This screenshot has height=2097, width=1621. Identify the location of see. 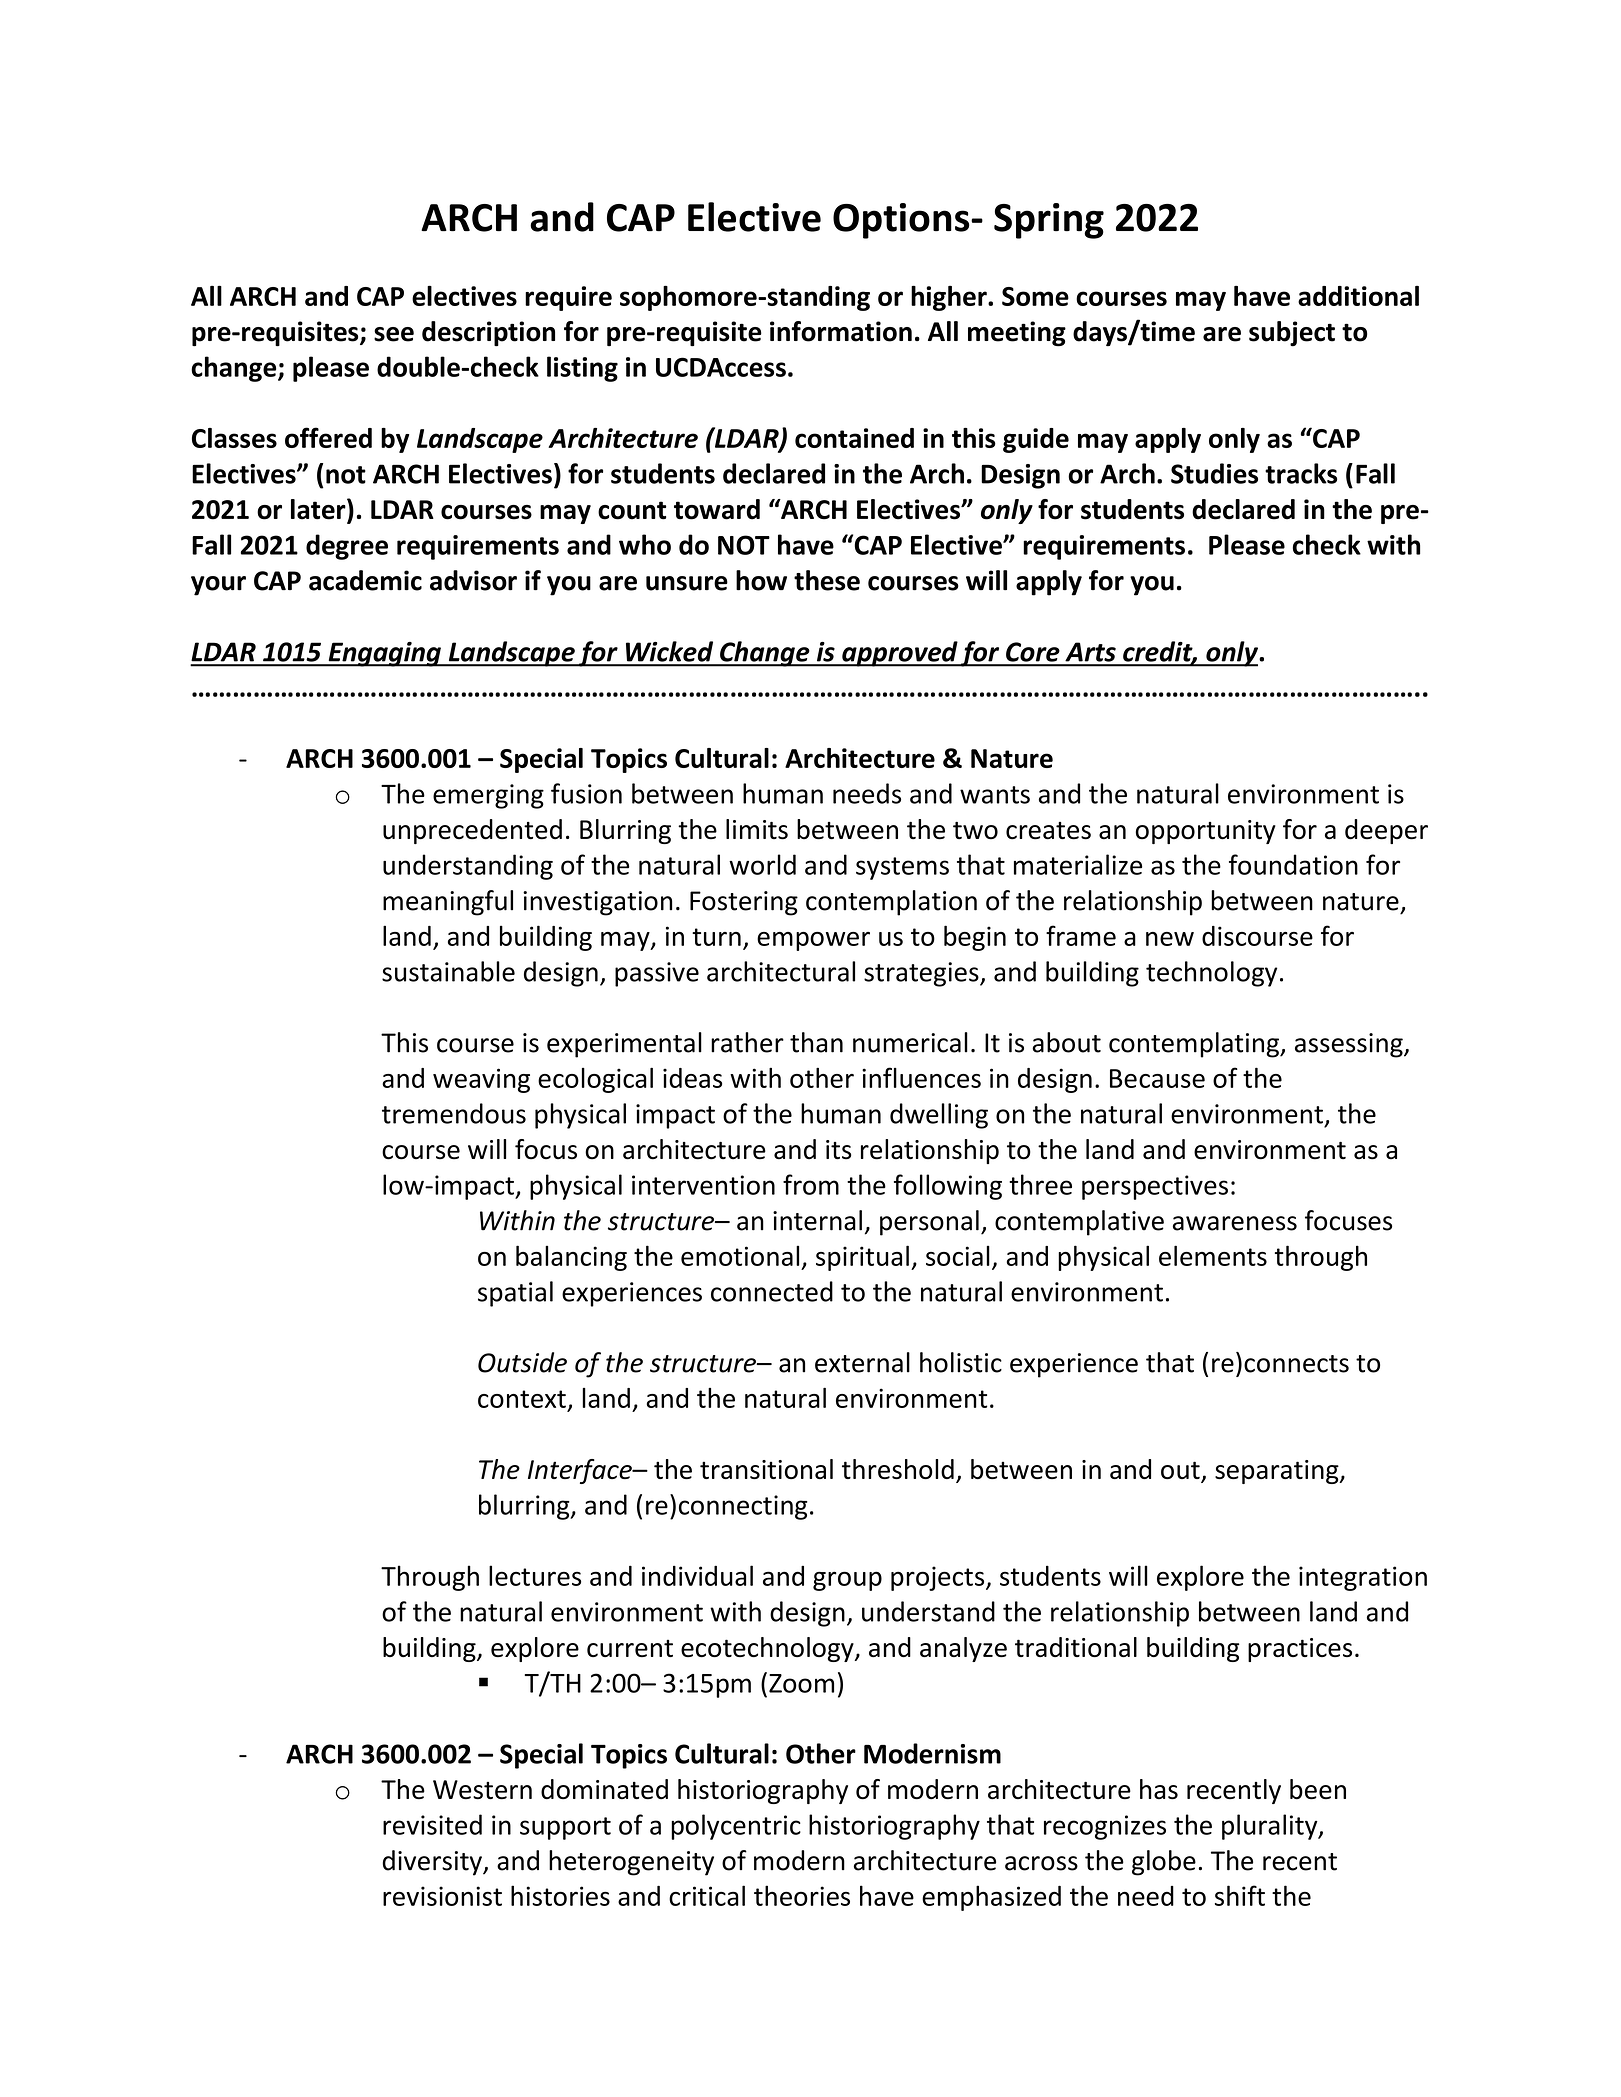
(394, 334).
